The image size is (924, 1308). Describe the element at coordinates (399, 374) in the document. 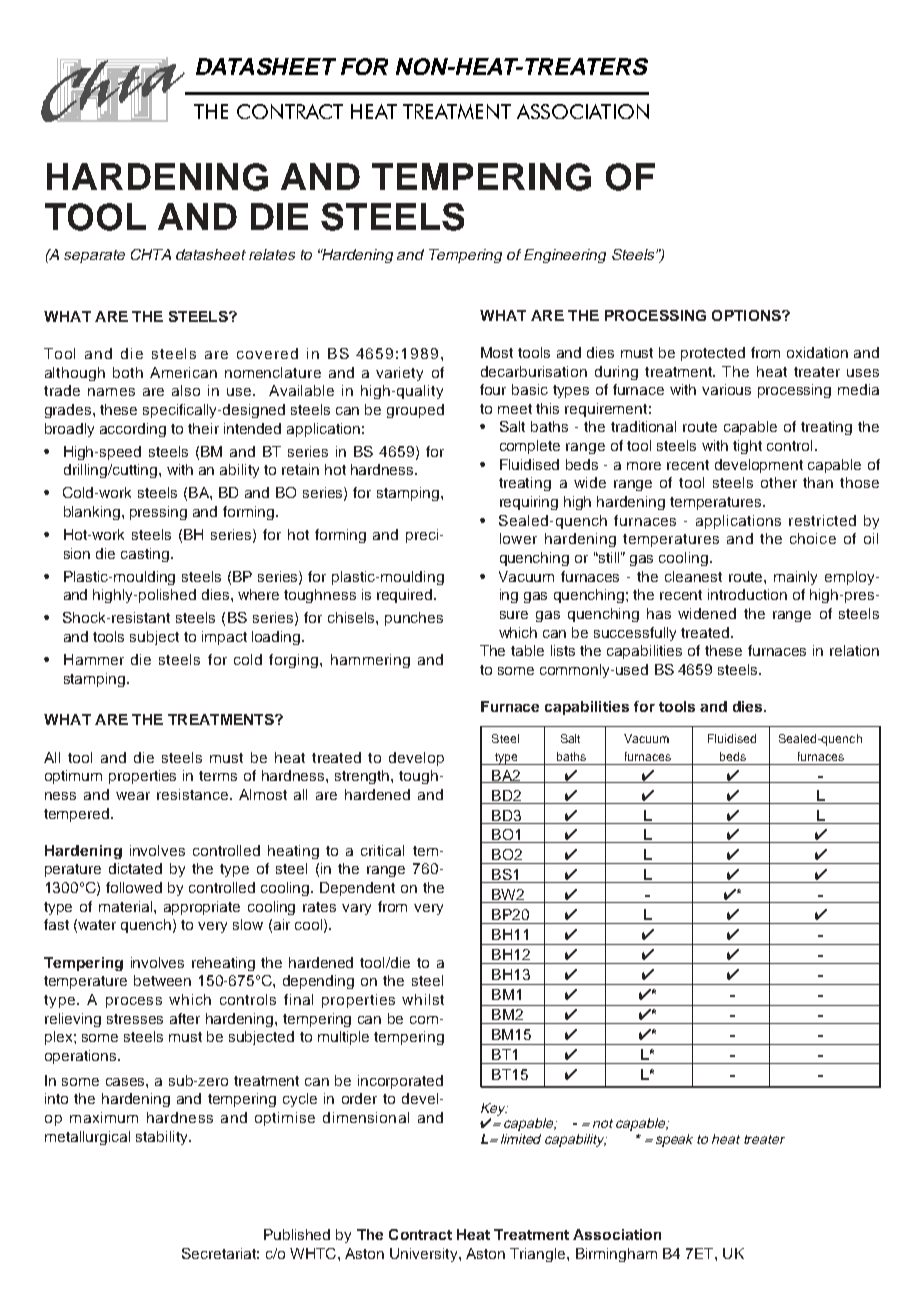

I see `variety` at that location.
